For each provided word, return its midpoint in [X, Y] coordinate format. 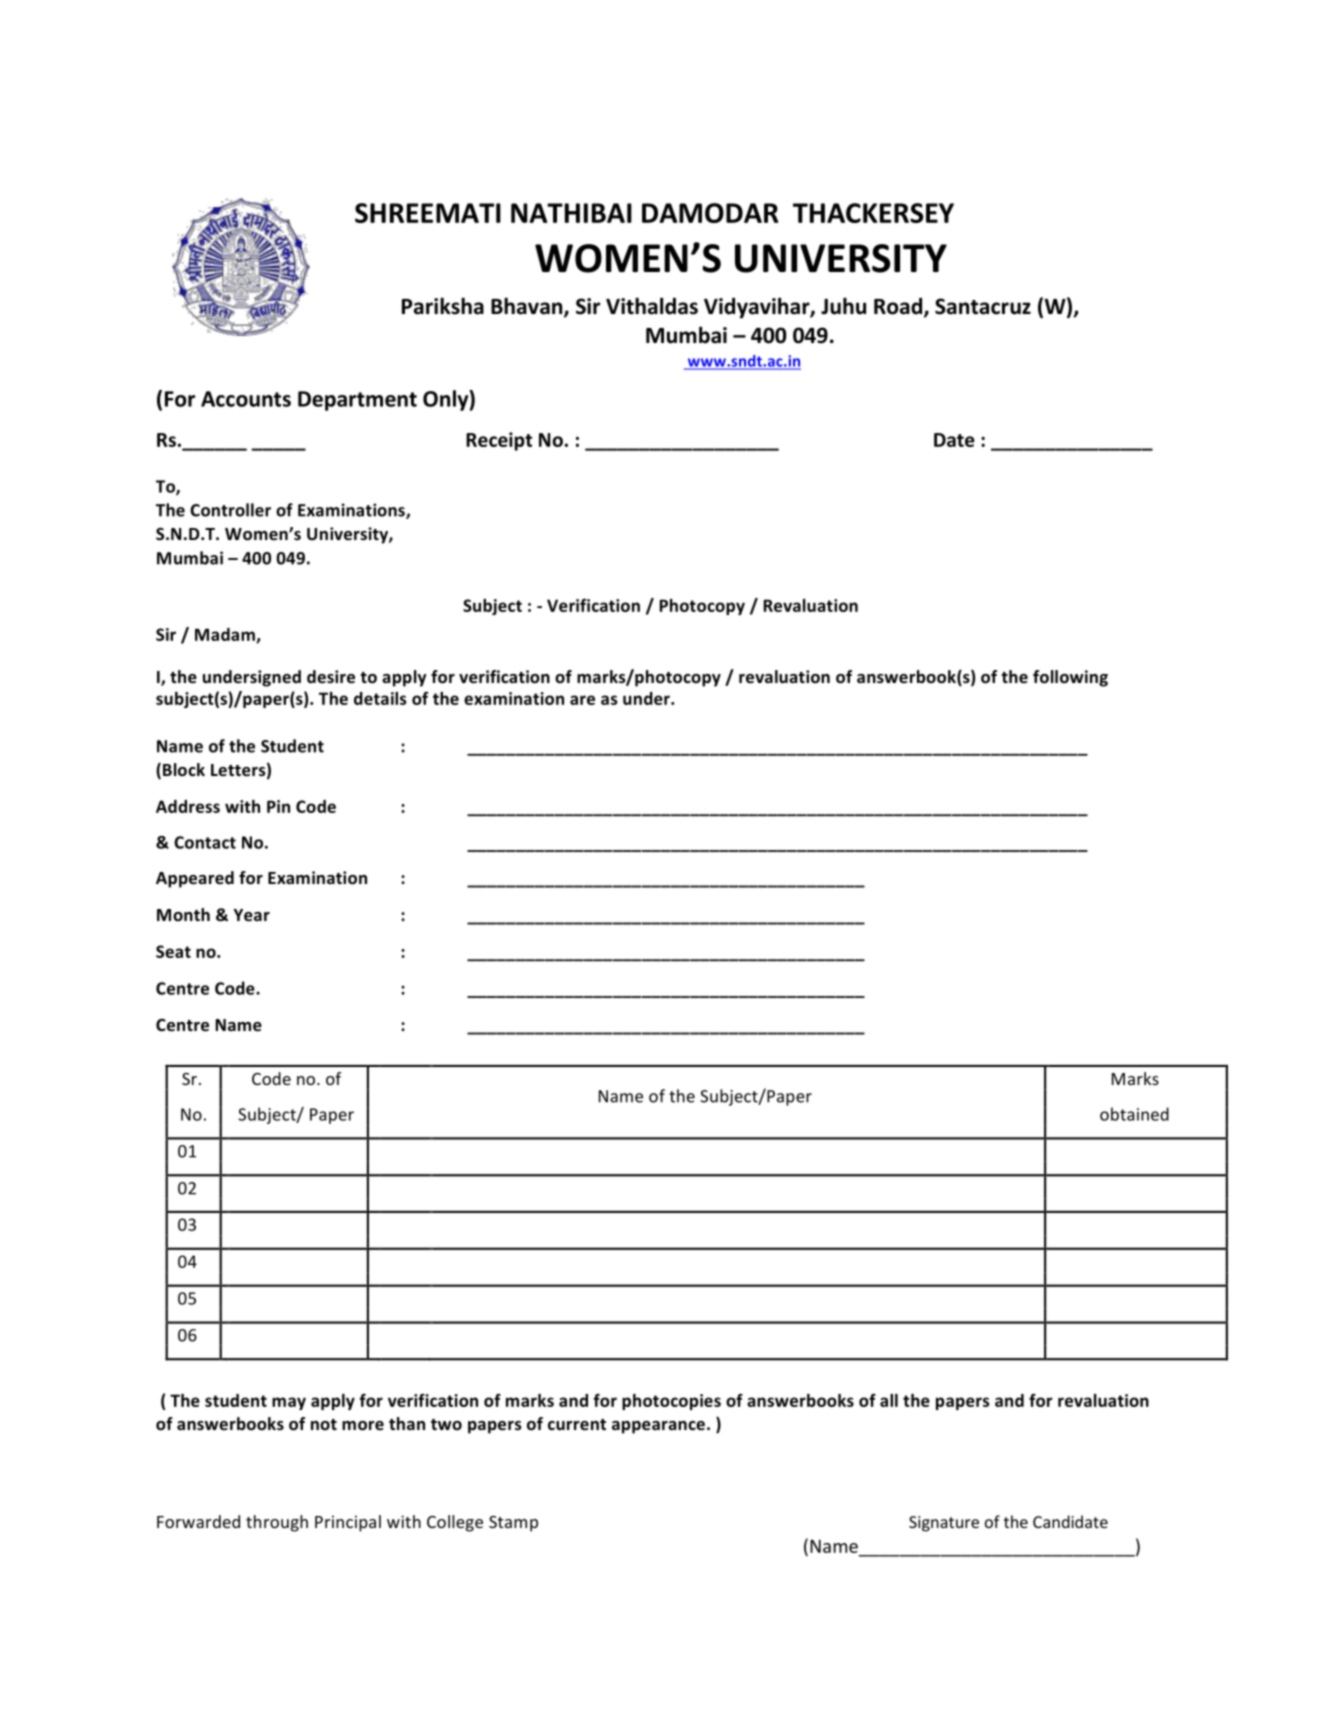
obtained [1134, 1114]
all [889, 1400]
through [277, 1523]
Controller [230, 510]
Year [251, 915]
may [289, 1403]
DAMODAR [710, 213]
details [380, 698]
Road [899, 307]
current [577, 1425]
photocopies [671, 1402]
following [1070, 678]
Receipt [499, 441]
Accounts [246, 399]
